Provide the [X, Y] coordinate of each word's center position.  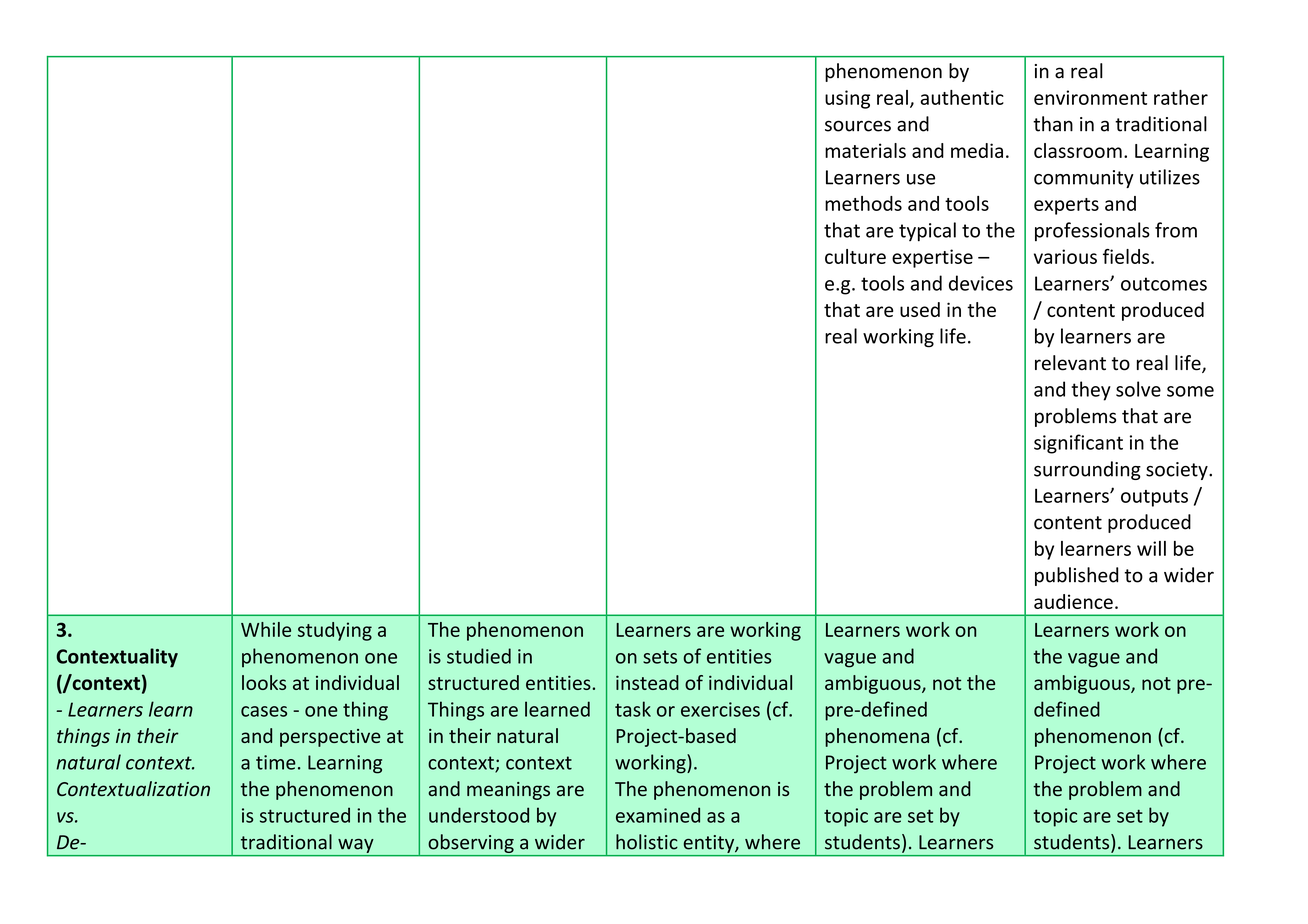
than [1053, 124]
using [847, 99]
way [355, 846]
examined [658, 815]
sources [858, 126]
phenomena [877, 737]
